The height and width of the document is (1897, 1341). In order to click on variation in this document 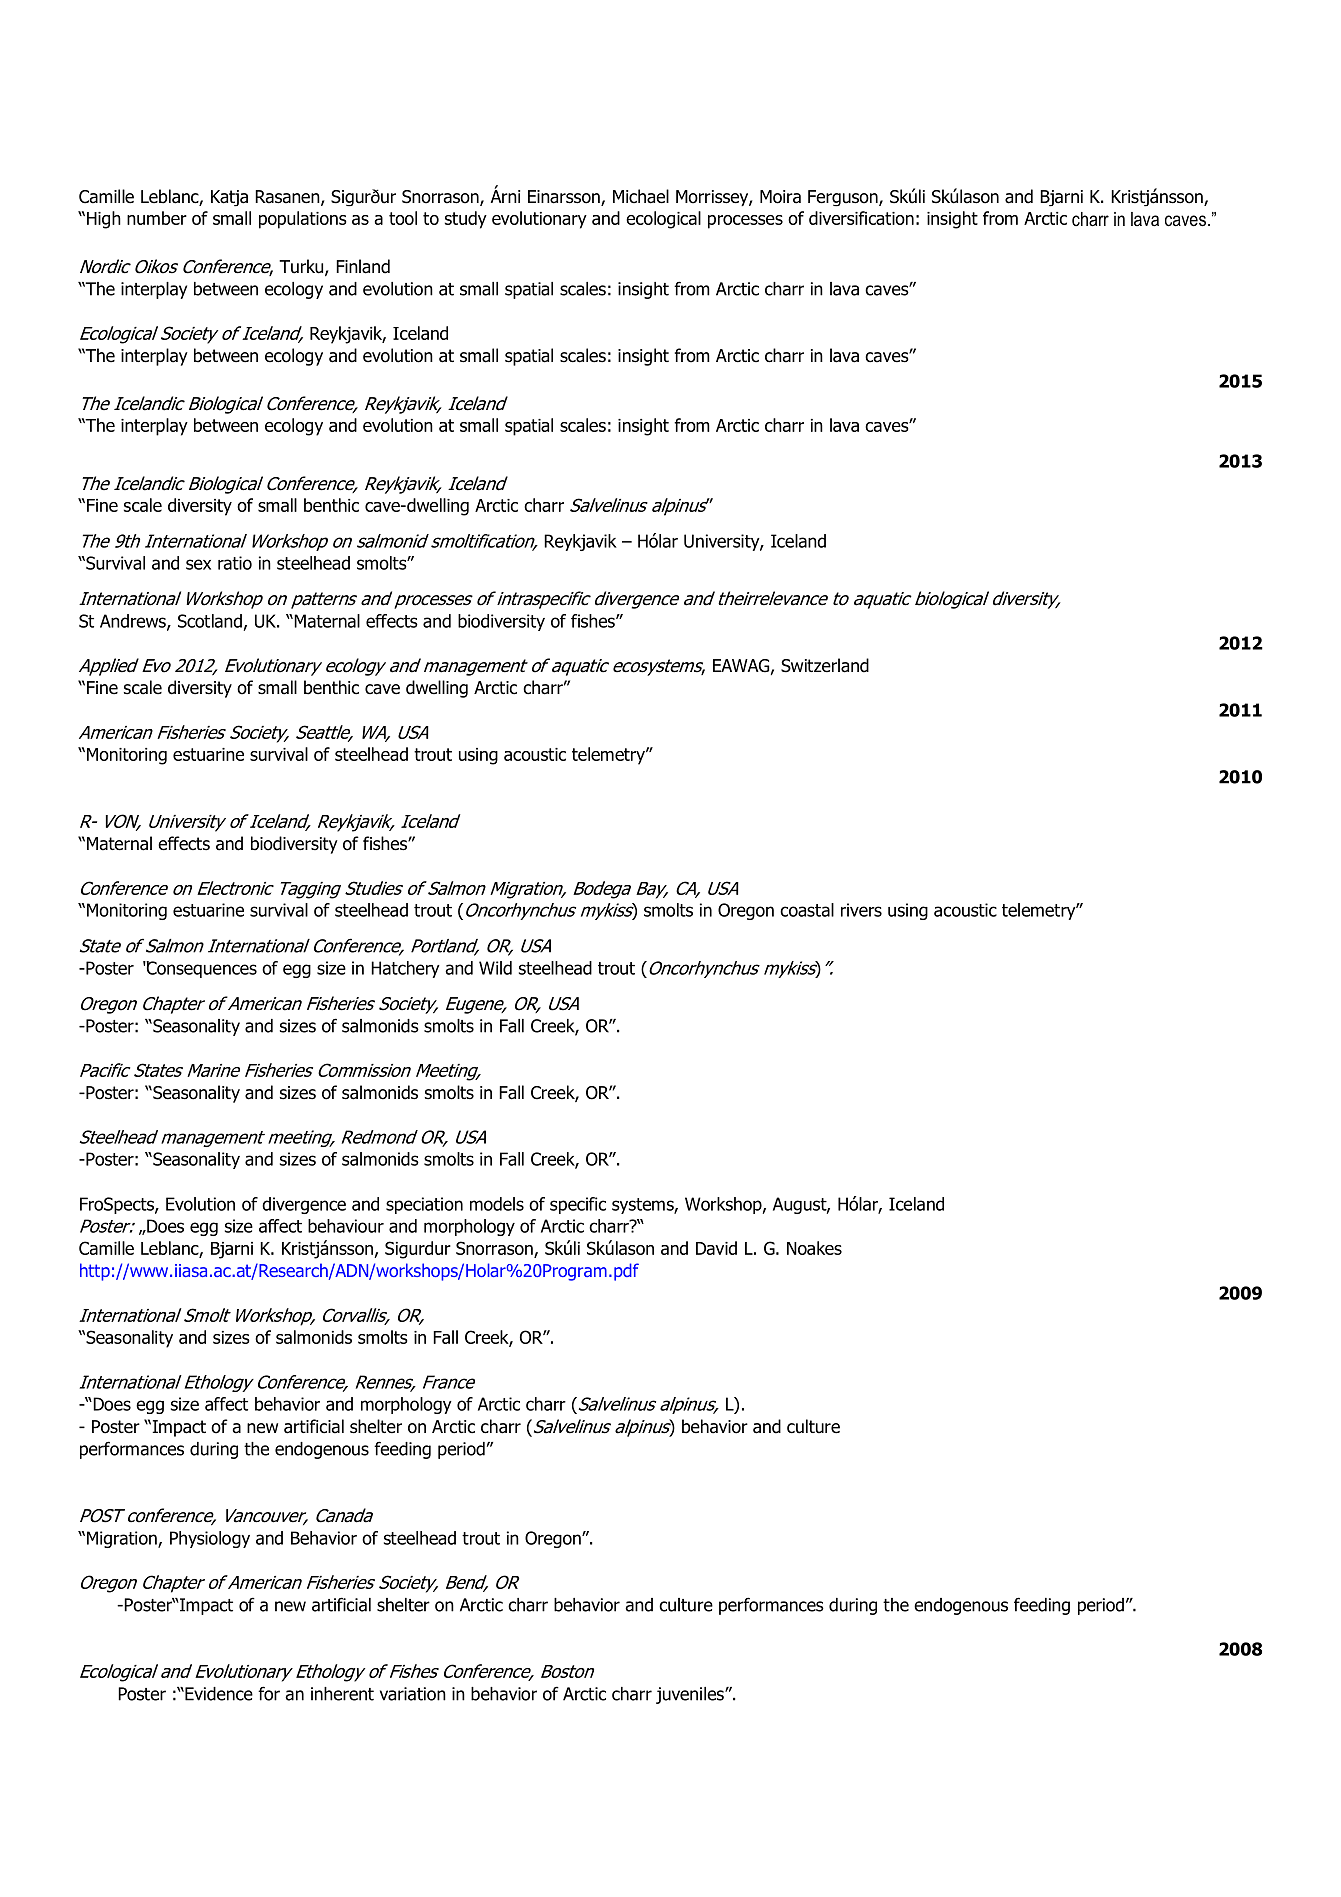, I will do `click(413, 1694)`.
